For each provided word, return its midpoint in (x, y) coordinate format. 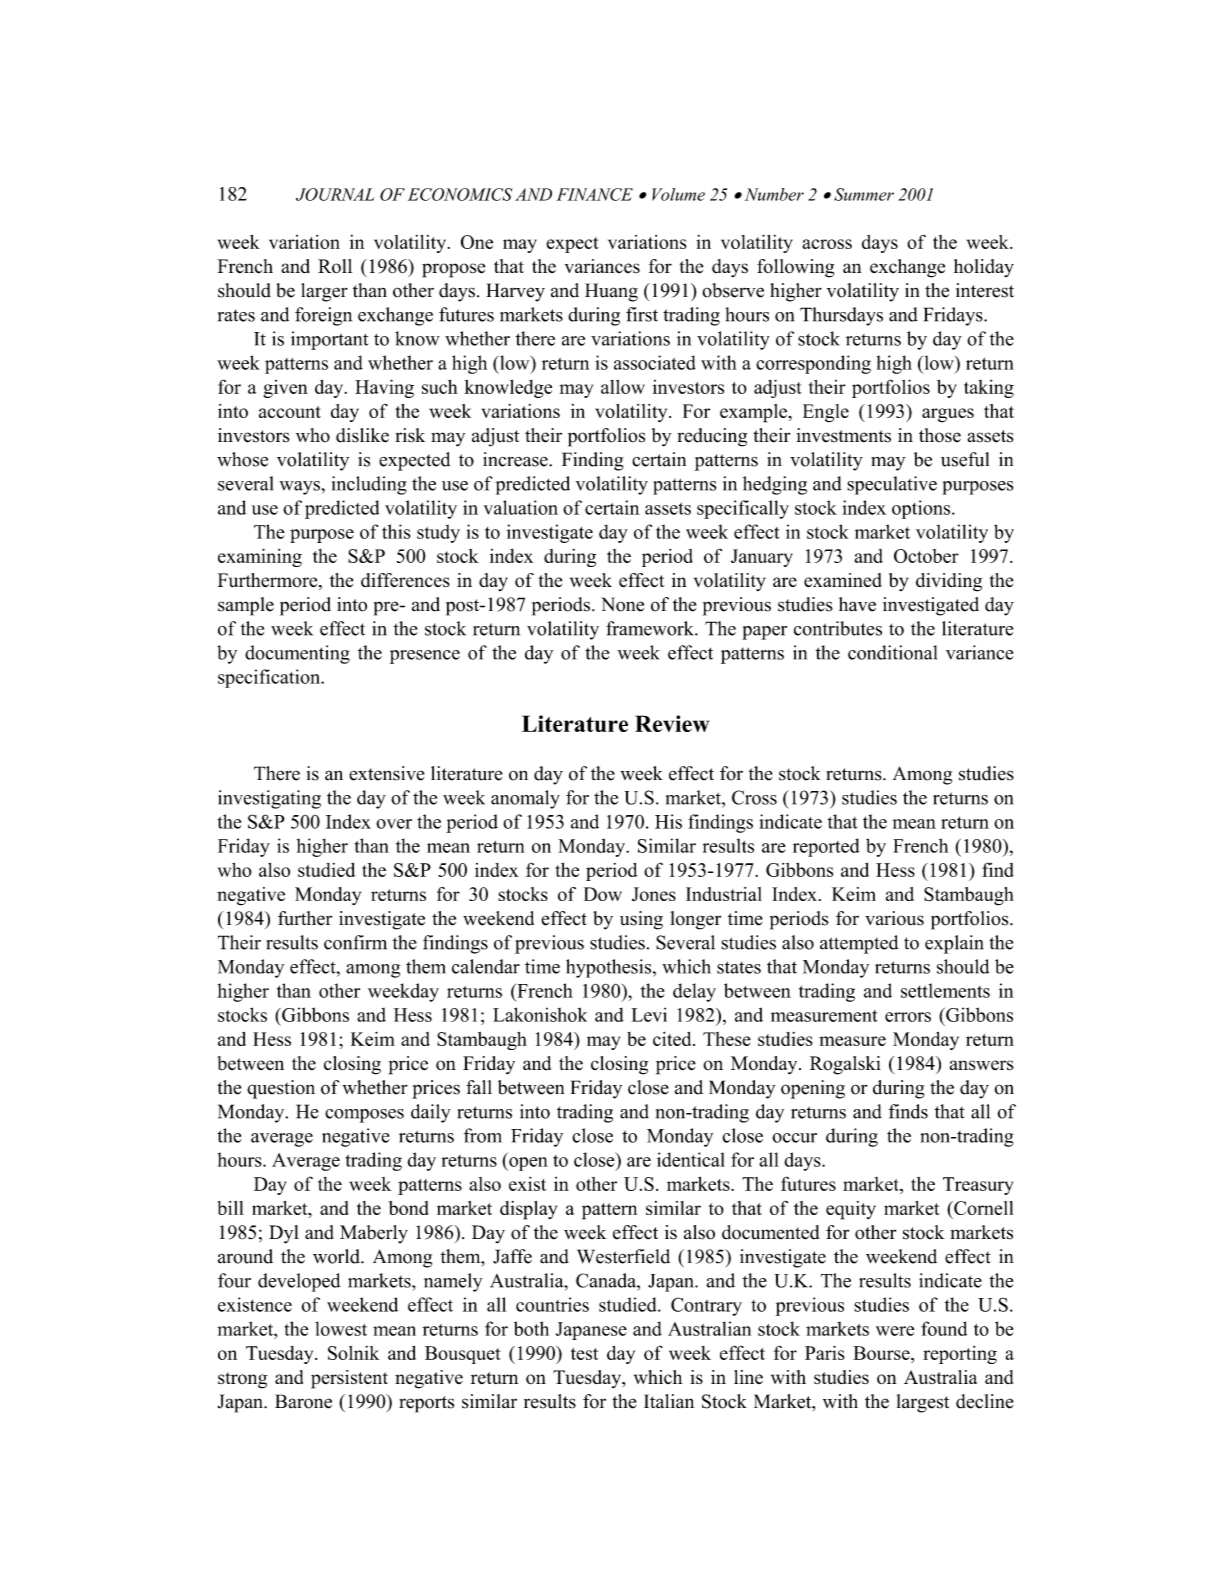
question (281, 1089)
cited (673, 1039)
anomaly (525, 799)
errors (908, 1017)
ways (300, 488)
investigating (269, 799)
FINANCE (595, 194)
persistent (349, 1379)
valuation (521, 507)
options (922, 509)
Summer (864, 194)
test (584, 1354)
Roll (335, 266)
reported (826, 847)
